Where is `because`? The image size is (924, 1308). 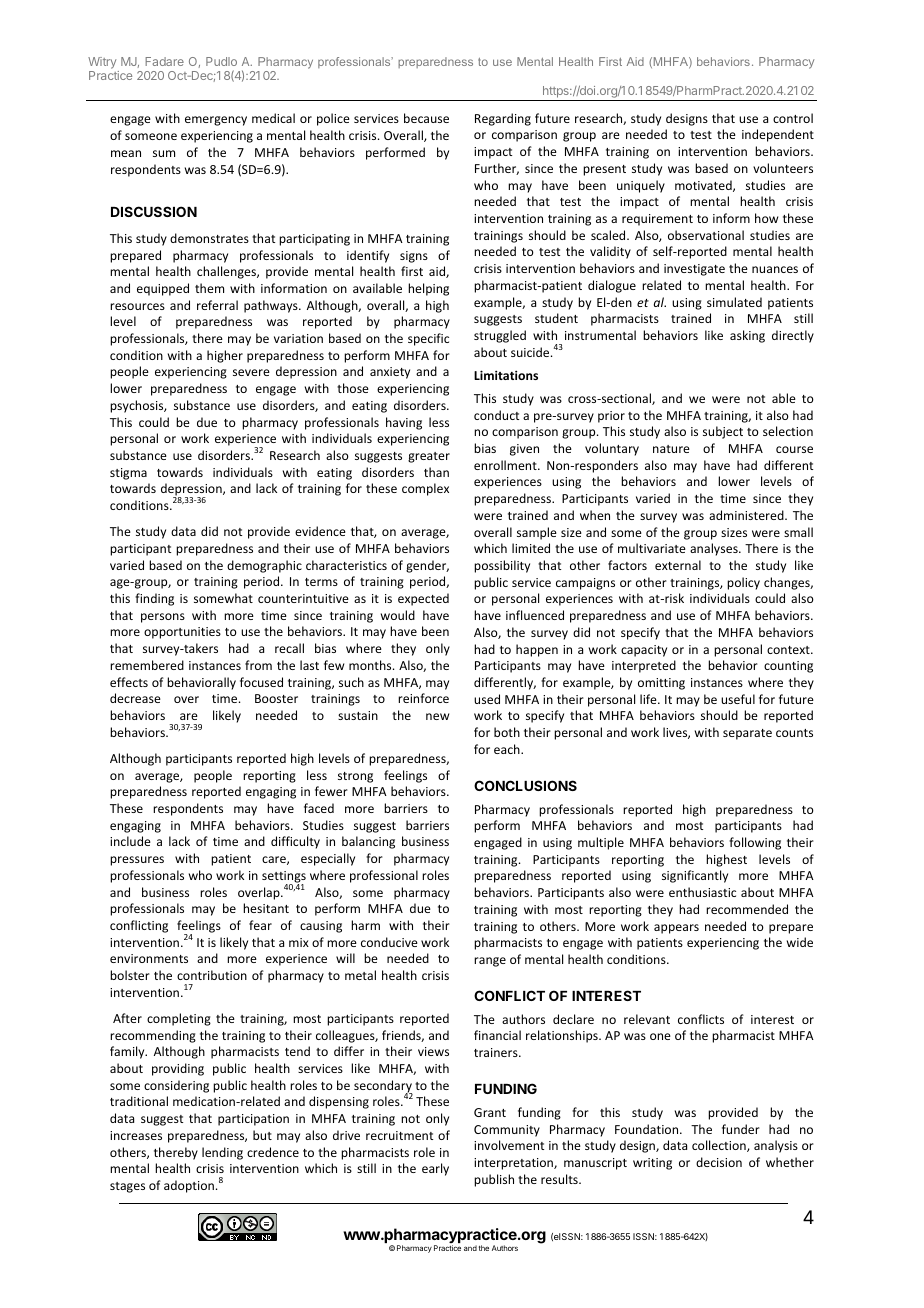 because is located at coordinates (426, 118).
